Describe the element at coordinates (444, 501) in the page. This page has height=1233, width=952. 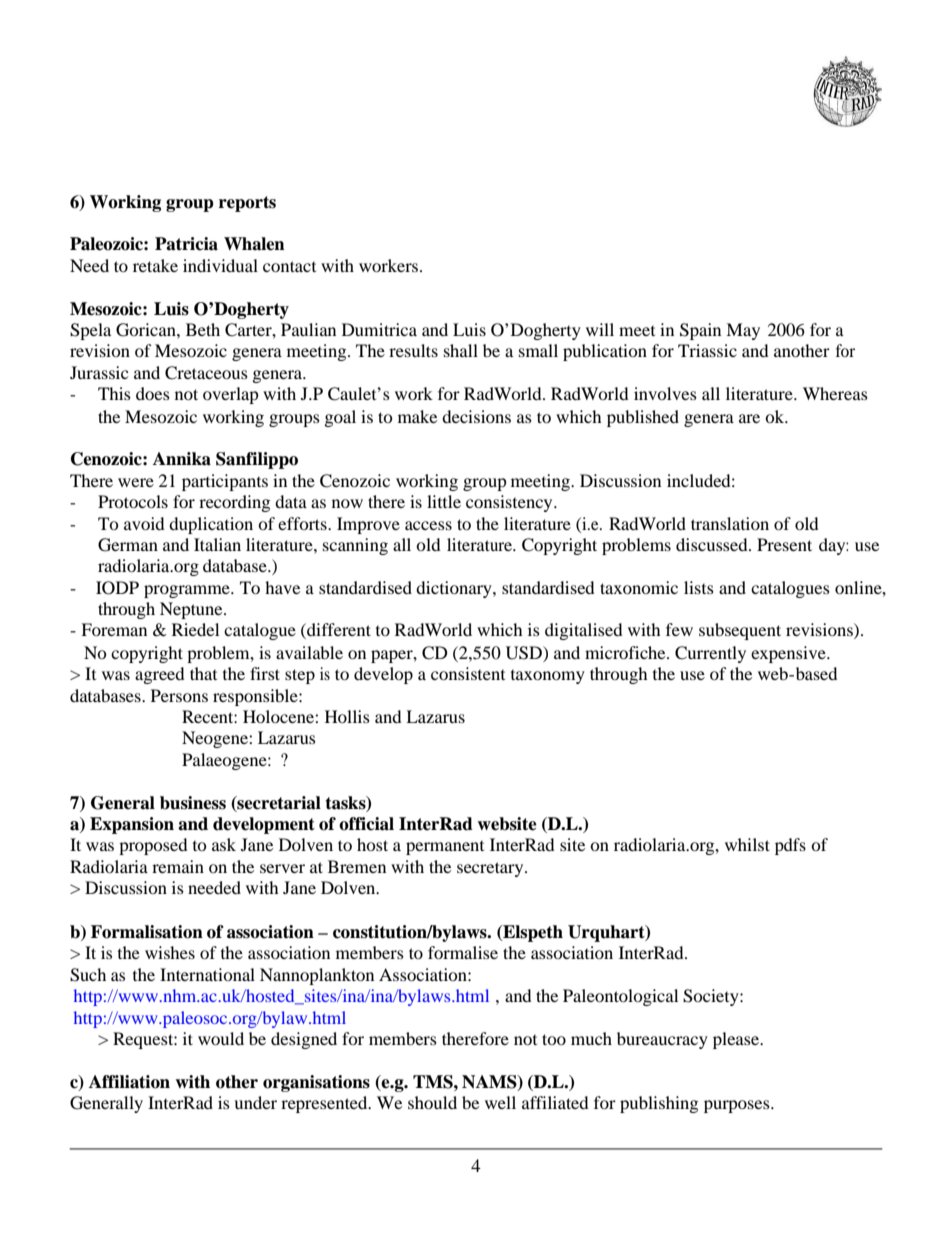
I see `little` at that location.
